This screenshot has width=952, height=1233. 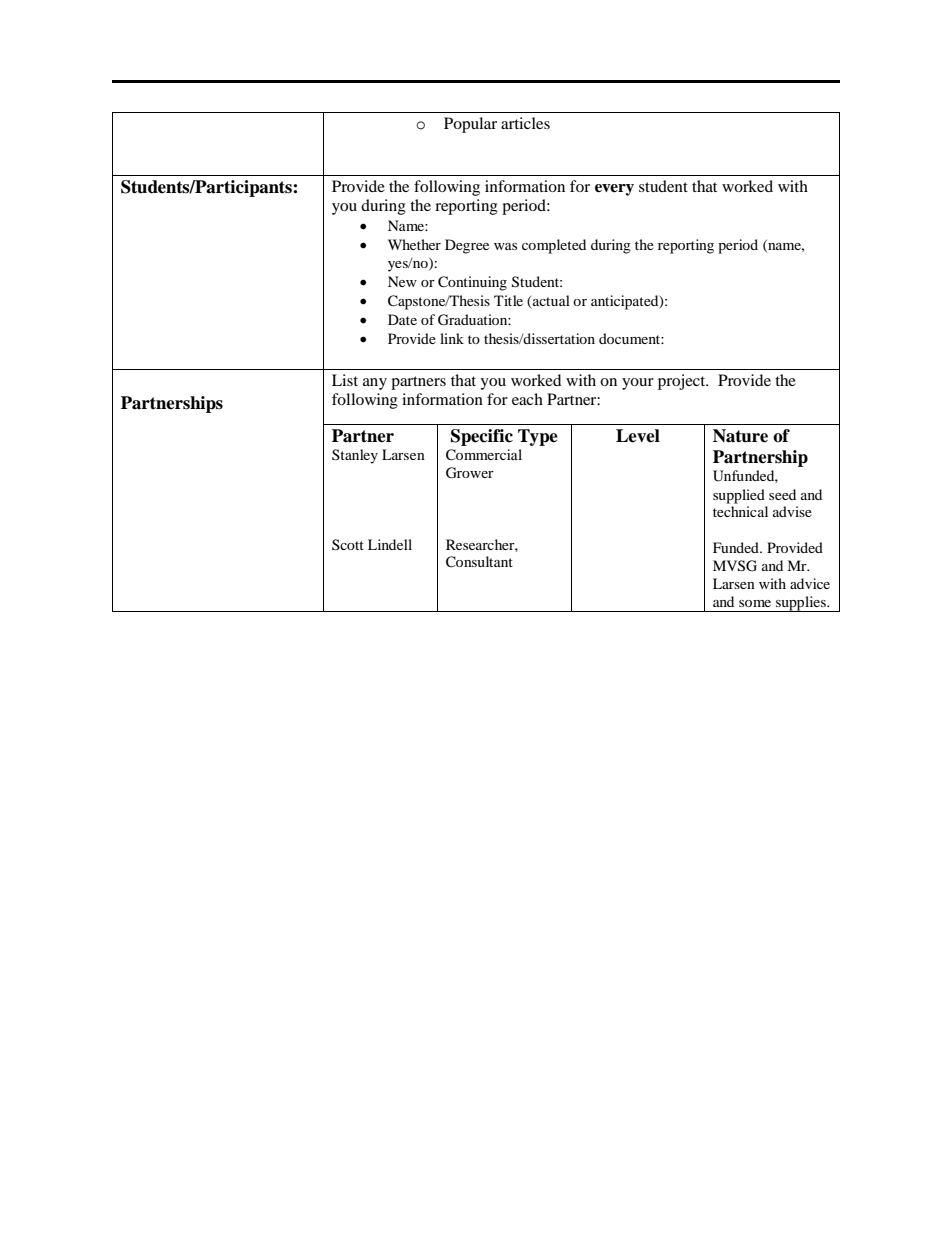 I want to click on completed, so click(x=554, y=246).
